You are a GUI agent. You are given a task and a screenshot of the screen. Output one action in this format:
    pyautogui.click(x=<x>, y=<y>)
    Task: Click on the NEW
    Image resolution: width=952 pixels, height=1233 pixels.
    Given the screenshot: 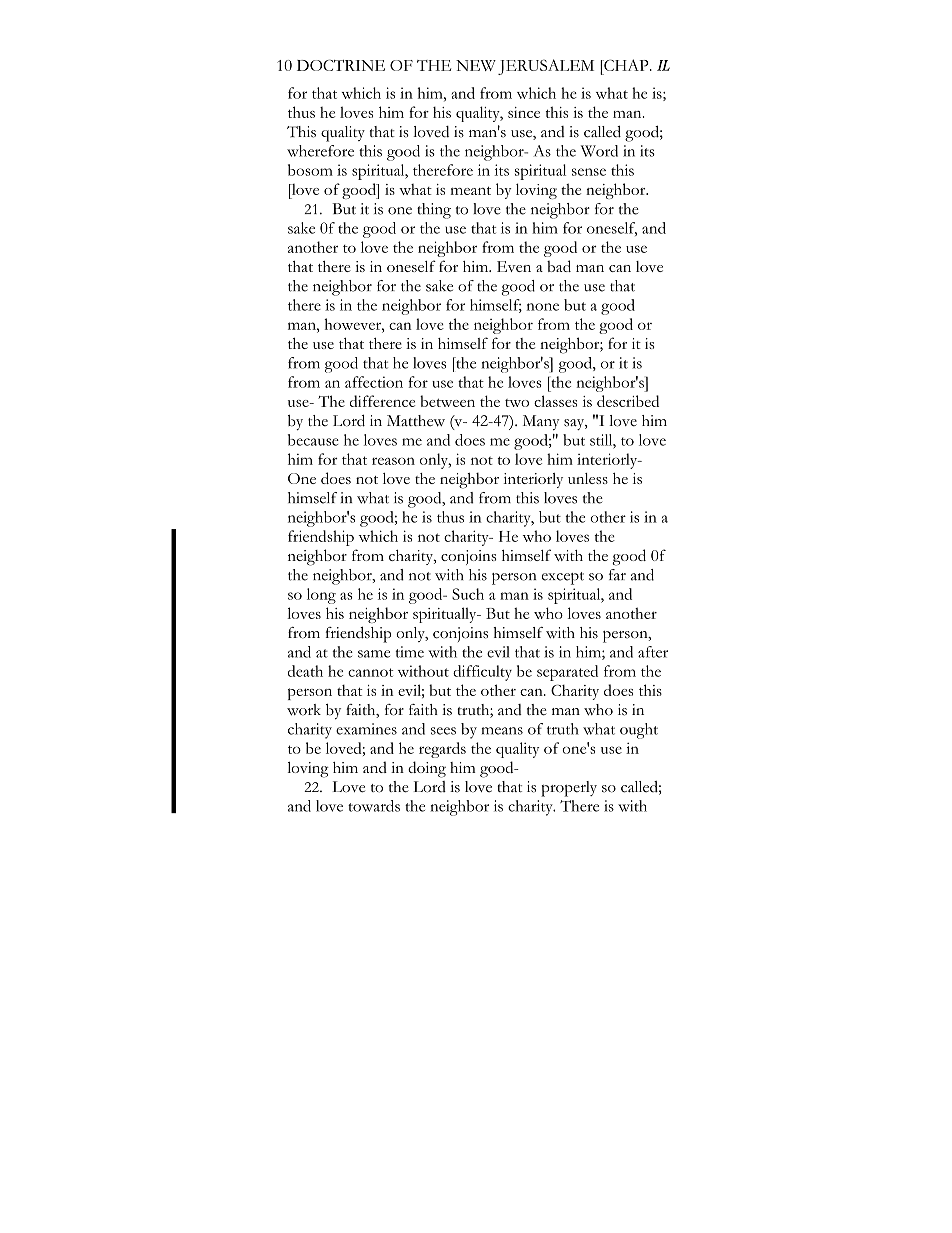 What is the action you would take?
    pyautogui.click(x=476, y=65)
